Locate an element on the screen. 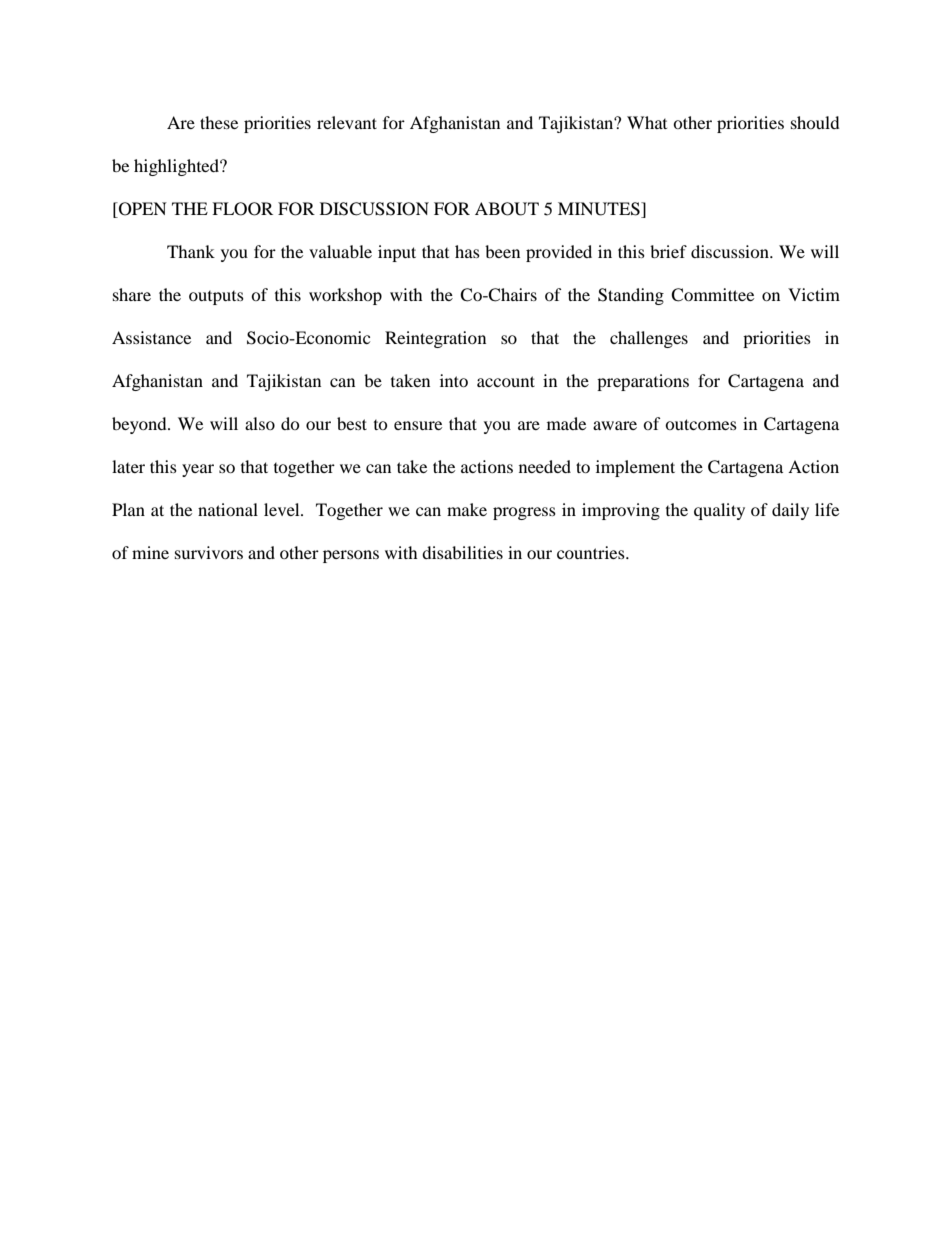 The image size is (952, 1233). Thank is located at coordinates (191, 251).
